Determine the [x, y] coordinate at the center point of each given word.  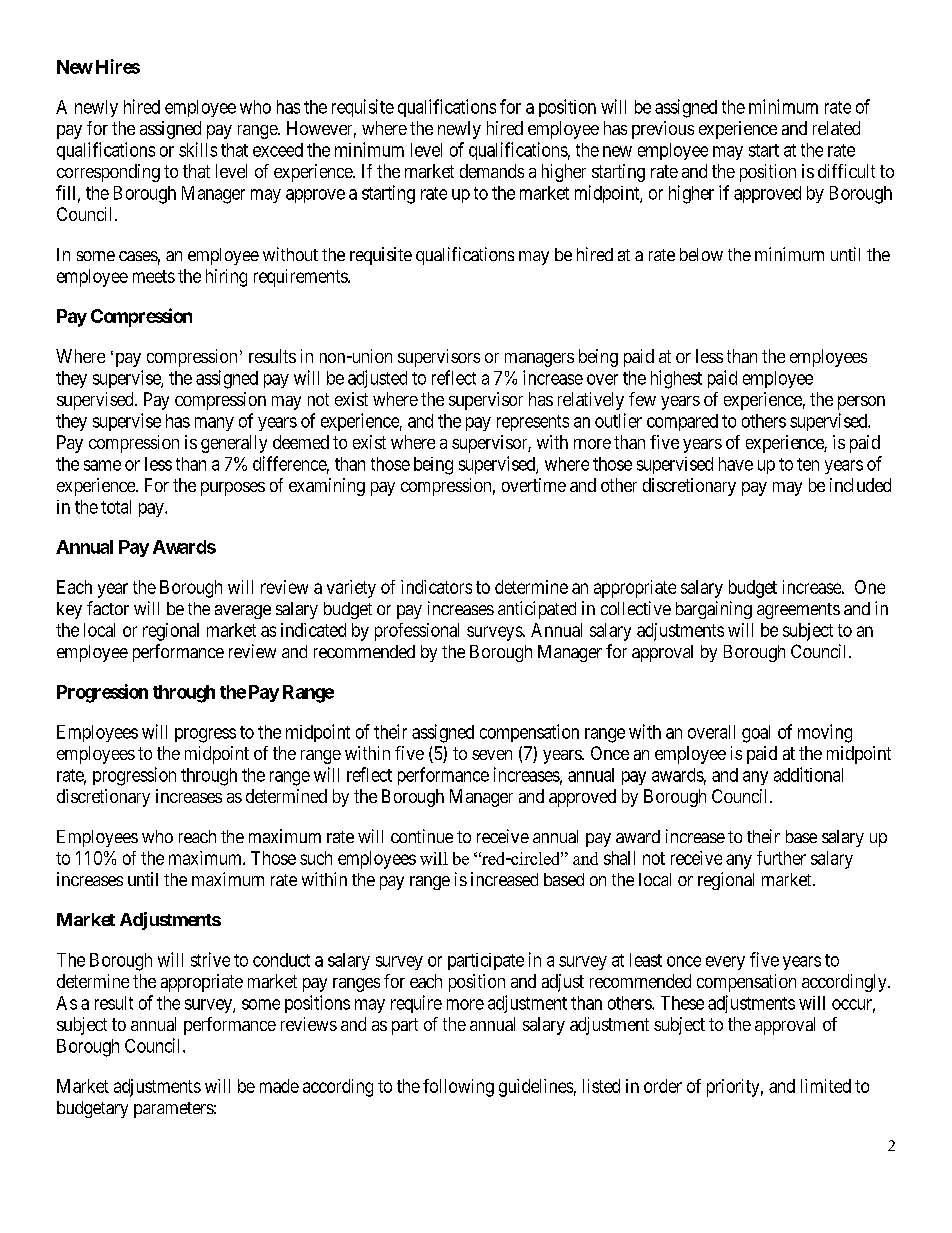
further [781, 858]
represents [533, 423]
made [279, 1086]
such [316, 858]
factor [108, 608]
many [214, 424]
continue [422, 836]
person [861, 403]
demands [492, 171]
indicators [436, 587]
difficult [846, 171]
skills [198, 149]
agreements [798, 611]
